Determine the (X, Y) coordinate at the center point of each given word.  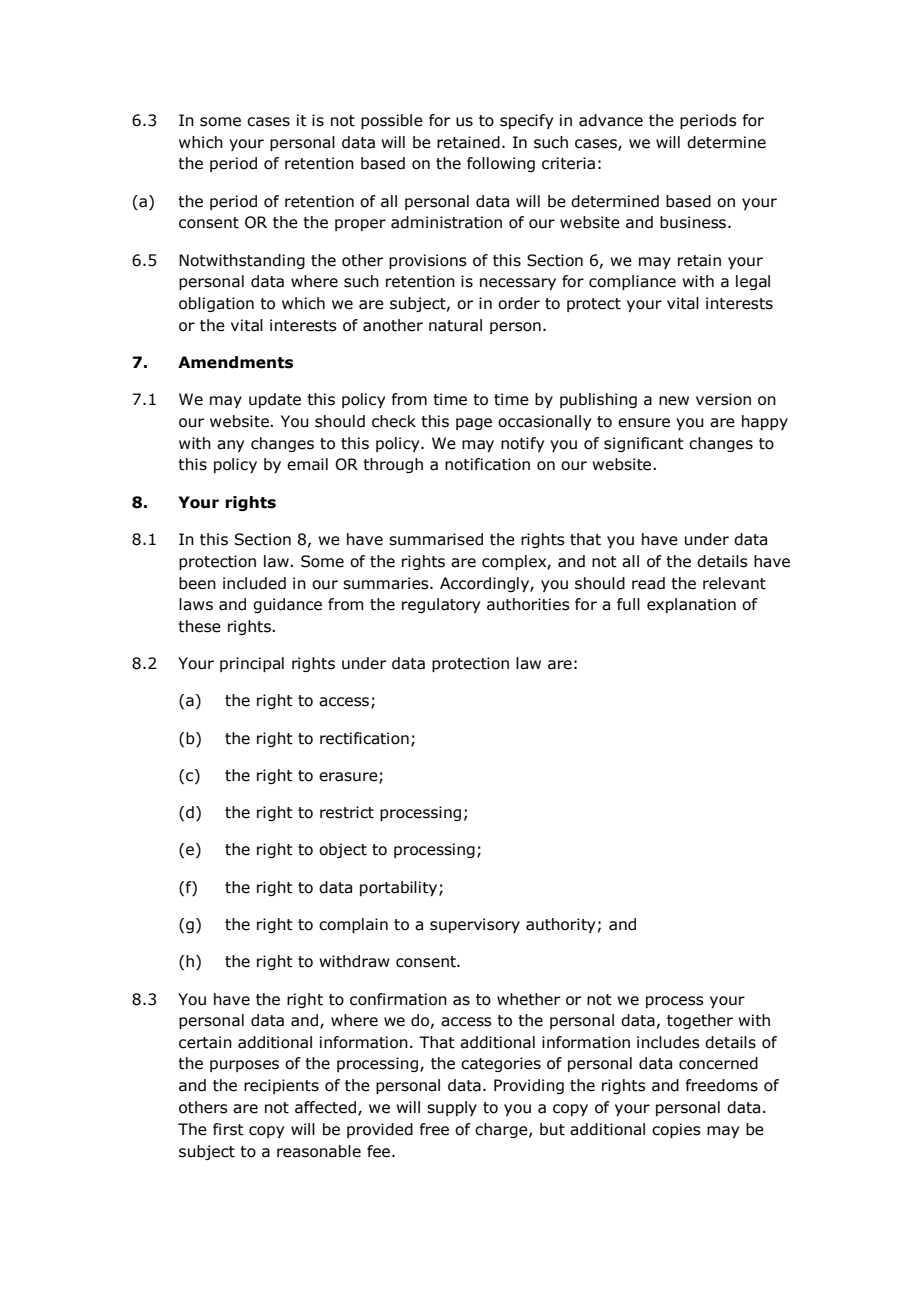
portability (400, 888)
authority (560, 925)
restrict (347, 812)
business (694, 222)
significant (644, 444)
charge (502, 1130)
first (228, 1129)
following (501, 164)
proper (360, 225)
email (307, 464)
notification (487, 464)
